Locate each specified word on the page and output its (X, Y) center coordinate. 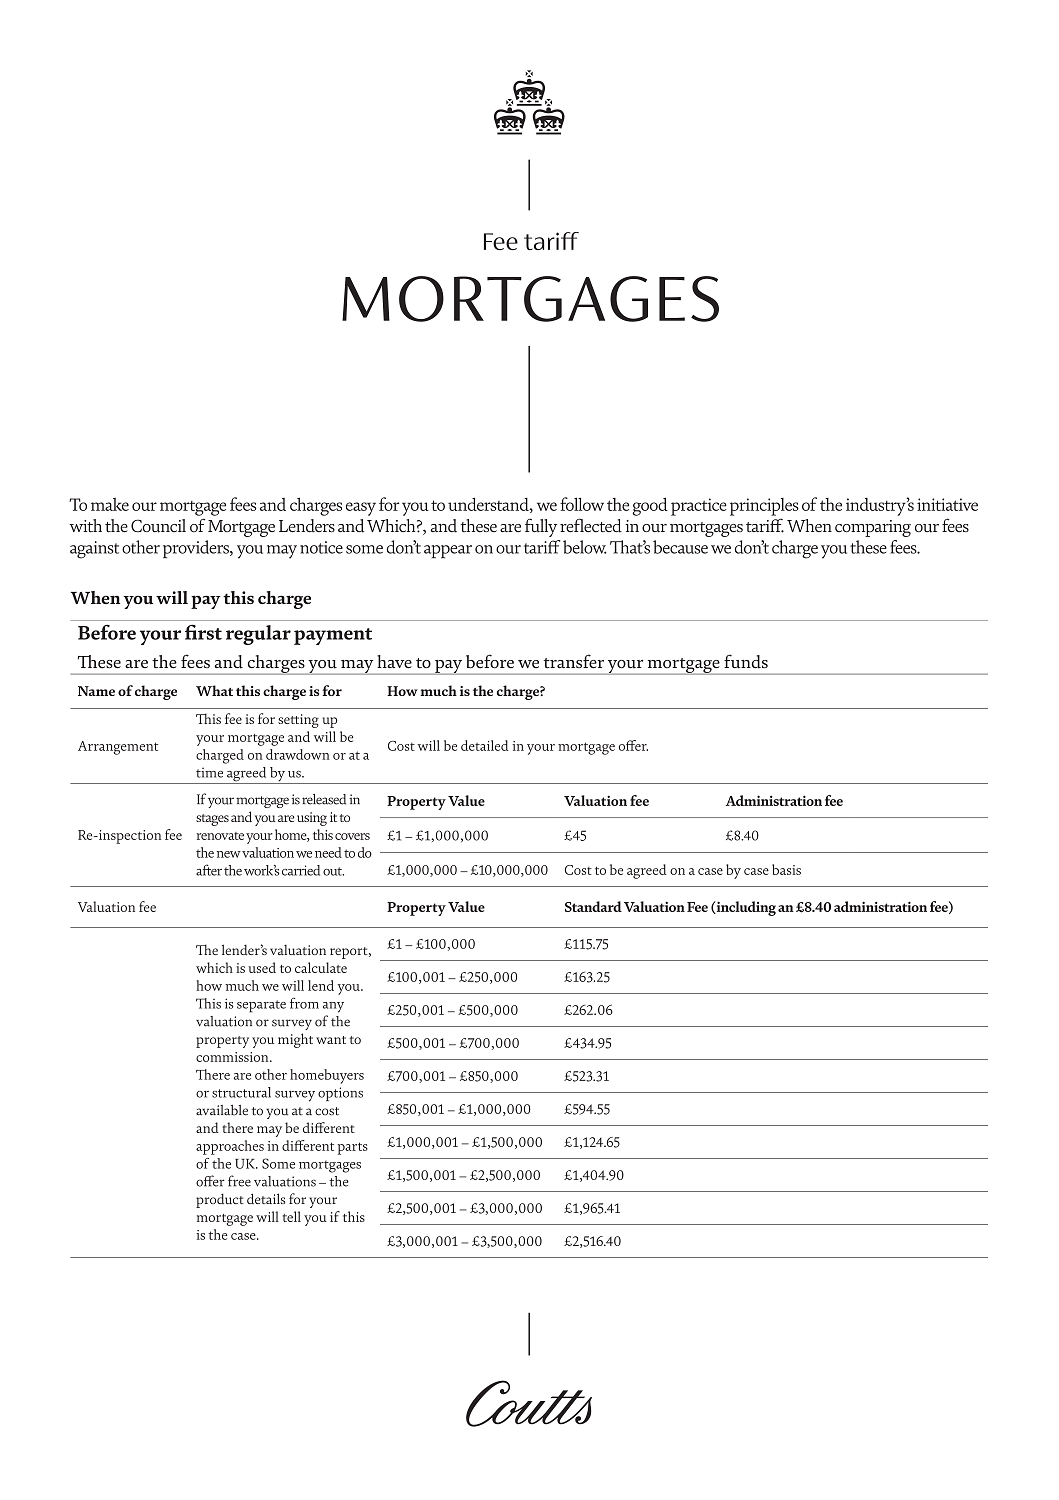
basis (786, 869)
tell (292, 1216)
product (220, 1200)
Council (158, 526)
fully (541, 527)
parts (353, 1148)
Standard (593, 906)
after (209, 870)
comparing (873, 528)
